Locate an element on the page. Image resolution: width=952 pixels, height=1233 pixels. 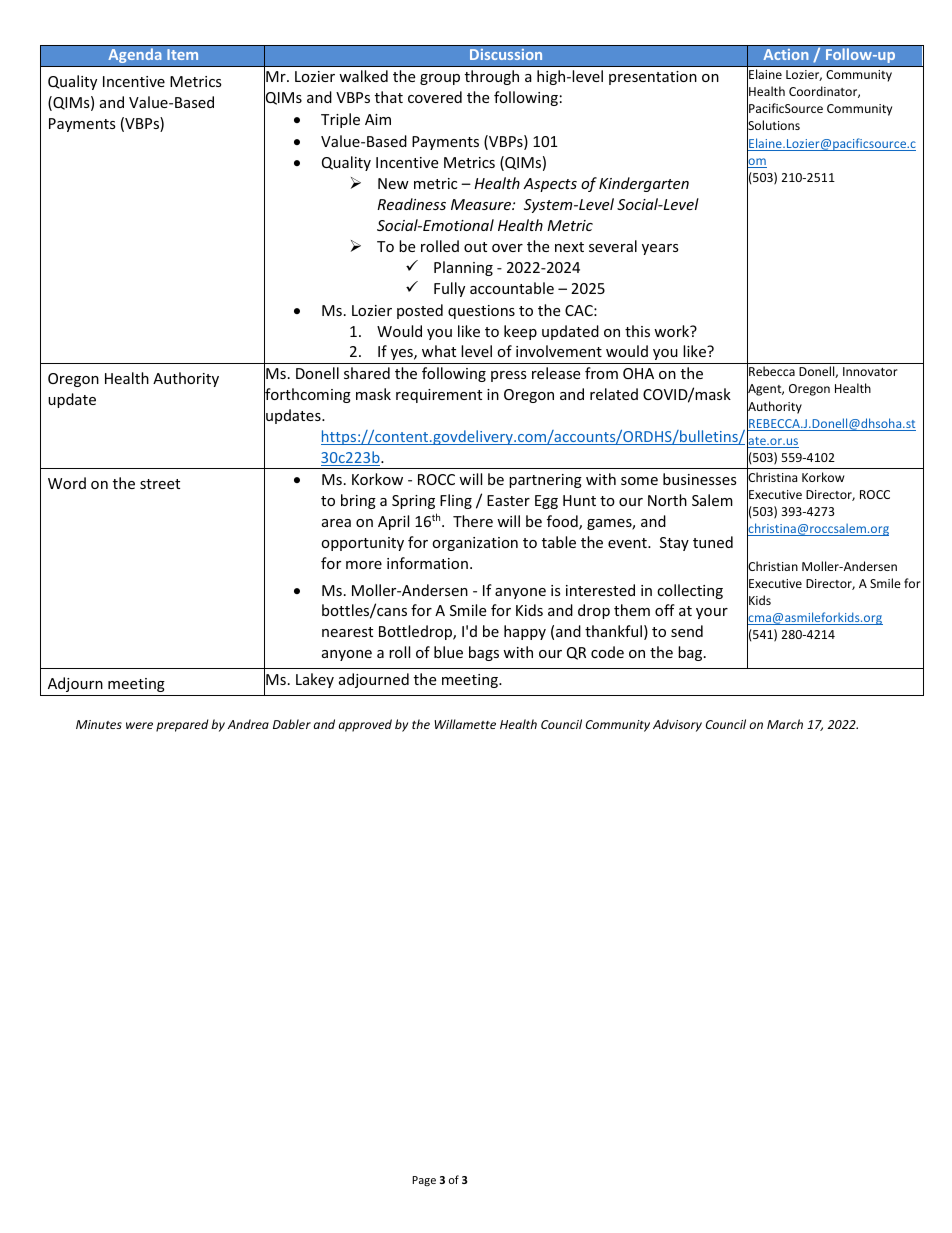
Item is located at coordinates (182, 54).
